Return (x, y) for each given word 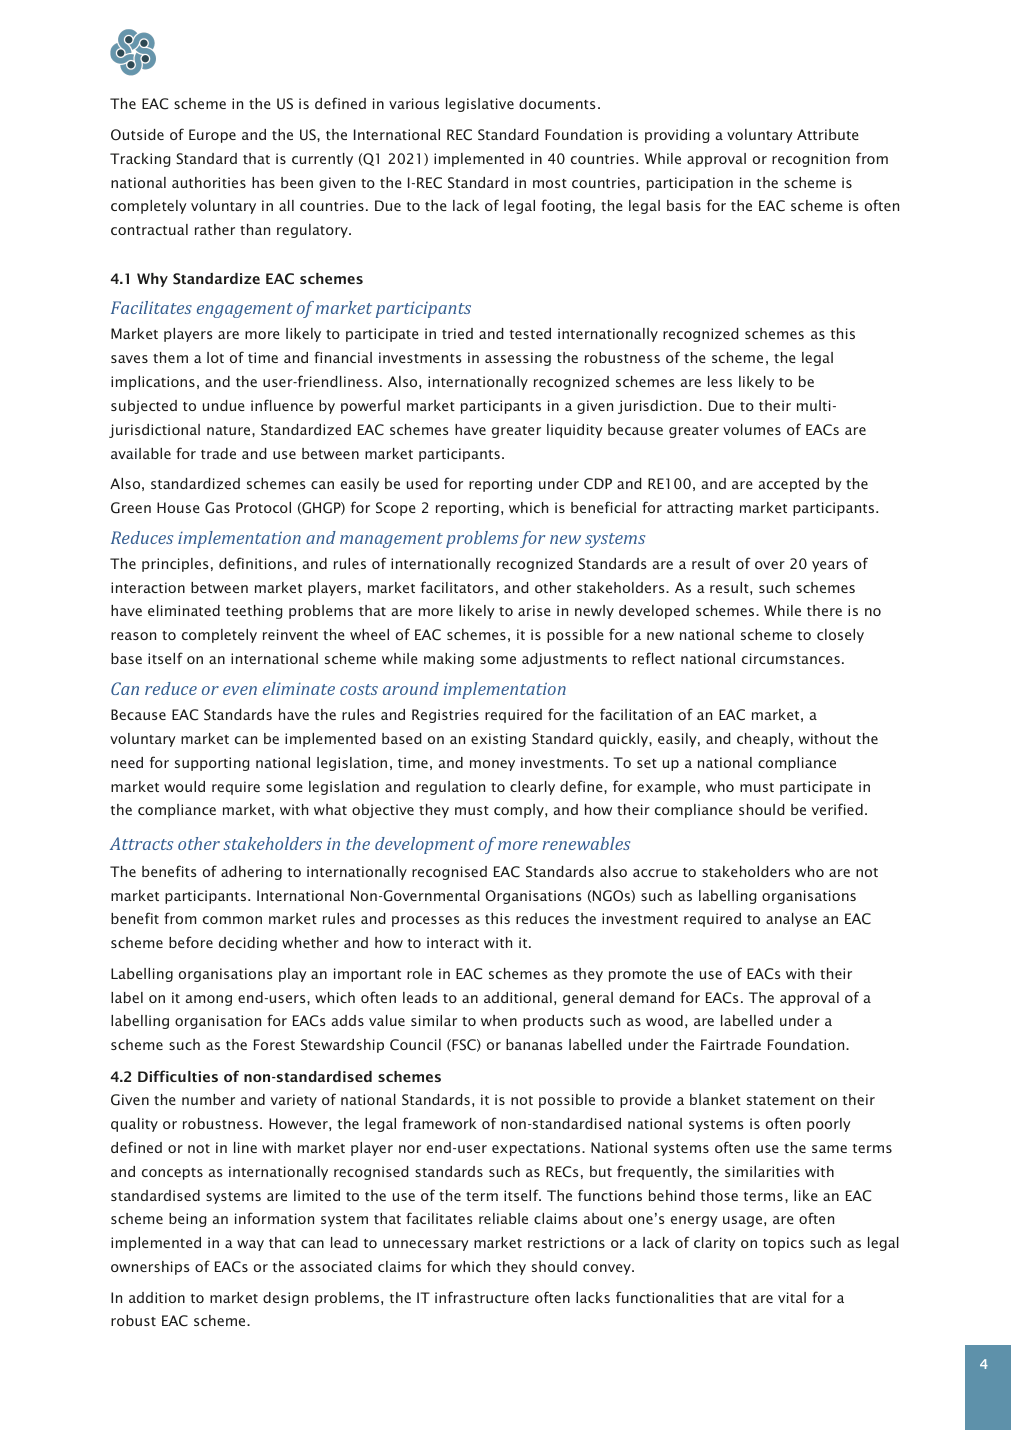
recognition (811, 160)
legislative (480, 105)
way (250, 1245)
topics (783, 1244)
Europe (212, 136)
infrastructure (482, 1297)
